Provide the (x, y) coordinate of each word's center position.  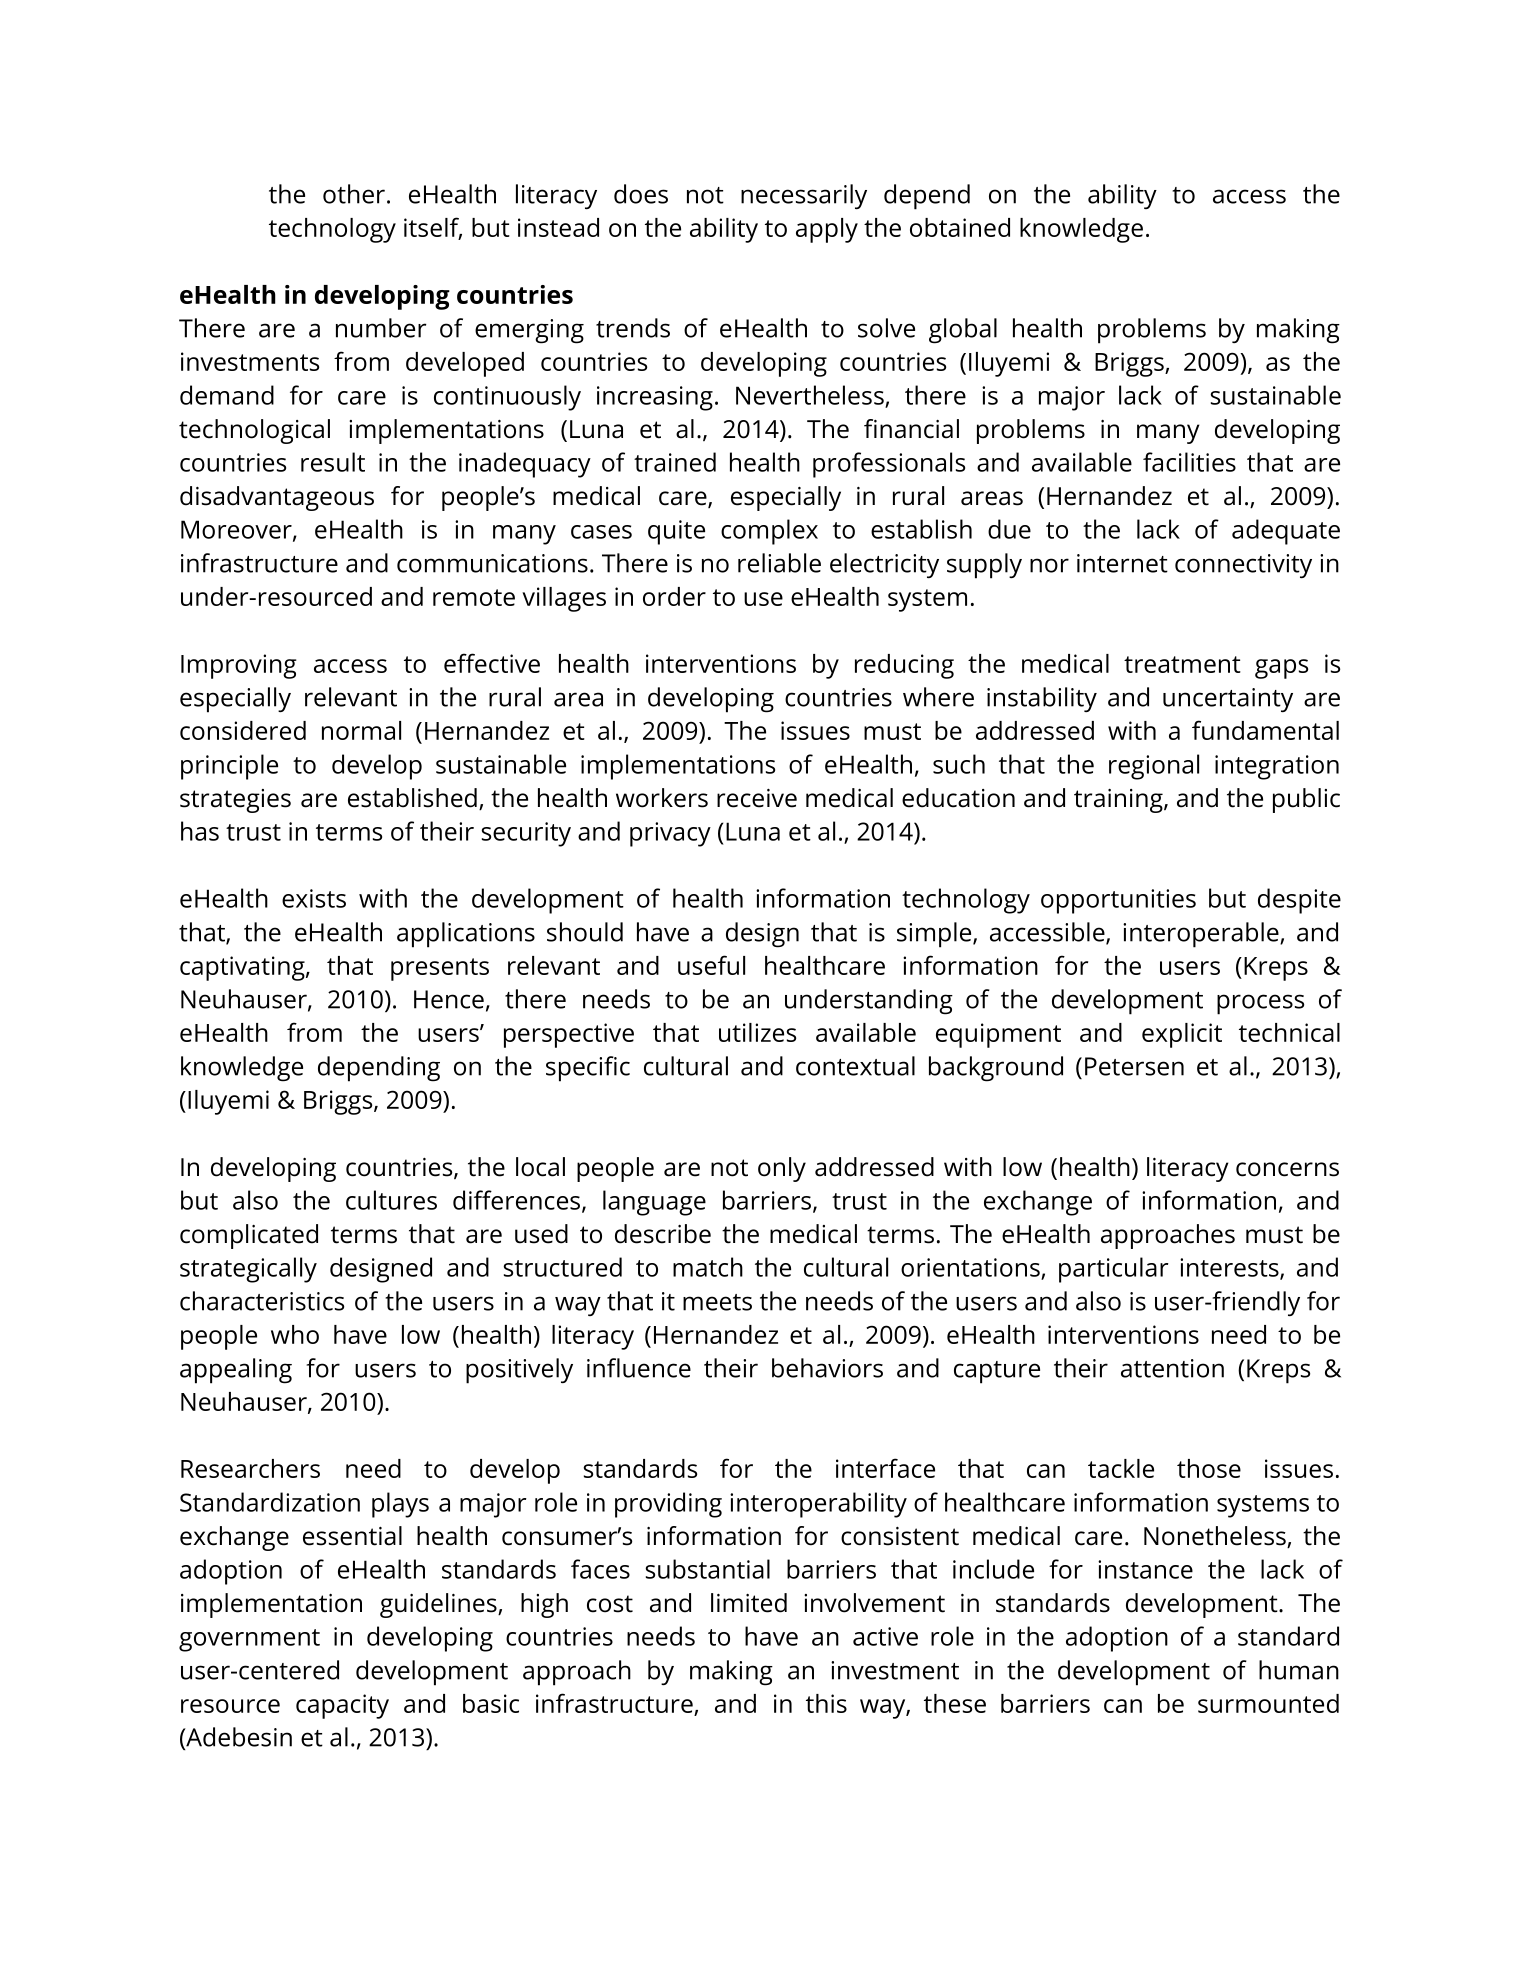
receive (757, 798)
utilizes (757, 1032)
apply (827, 230)
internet (1122, 563)
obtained (960, 227)
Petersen (1134, 1066)
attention (1172, 1368)
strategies (235, 801)
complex (769, 532)
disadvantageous (277, 498)
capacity (342, 1706)
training (1119, 801)
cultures (391, 1200)
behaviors (827, 1368)
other (354, 194)
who (295, 1334)
